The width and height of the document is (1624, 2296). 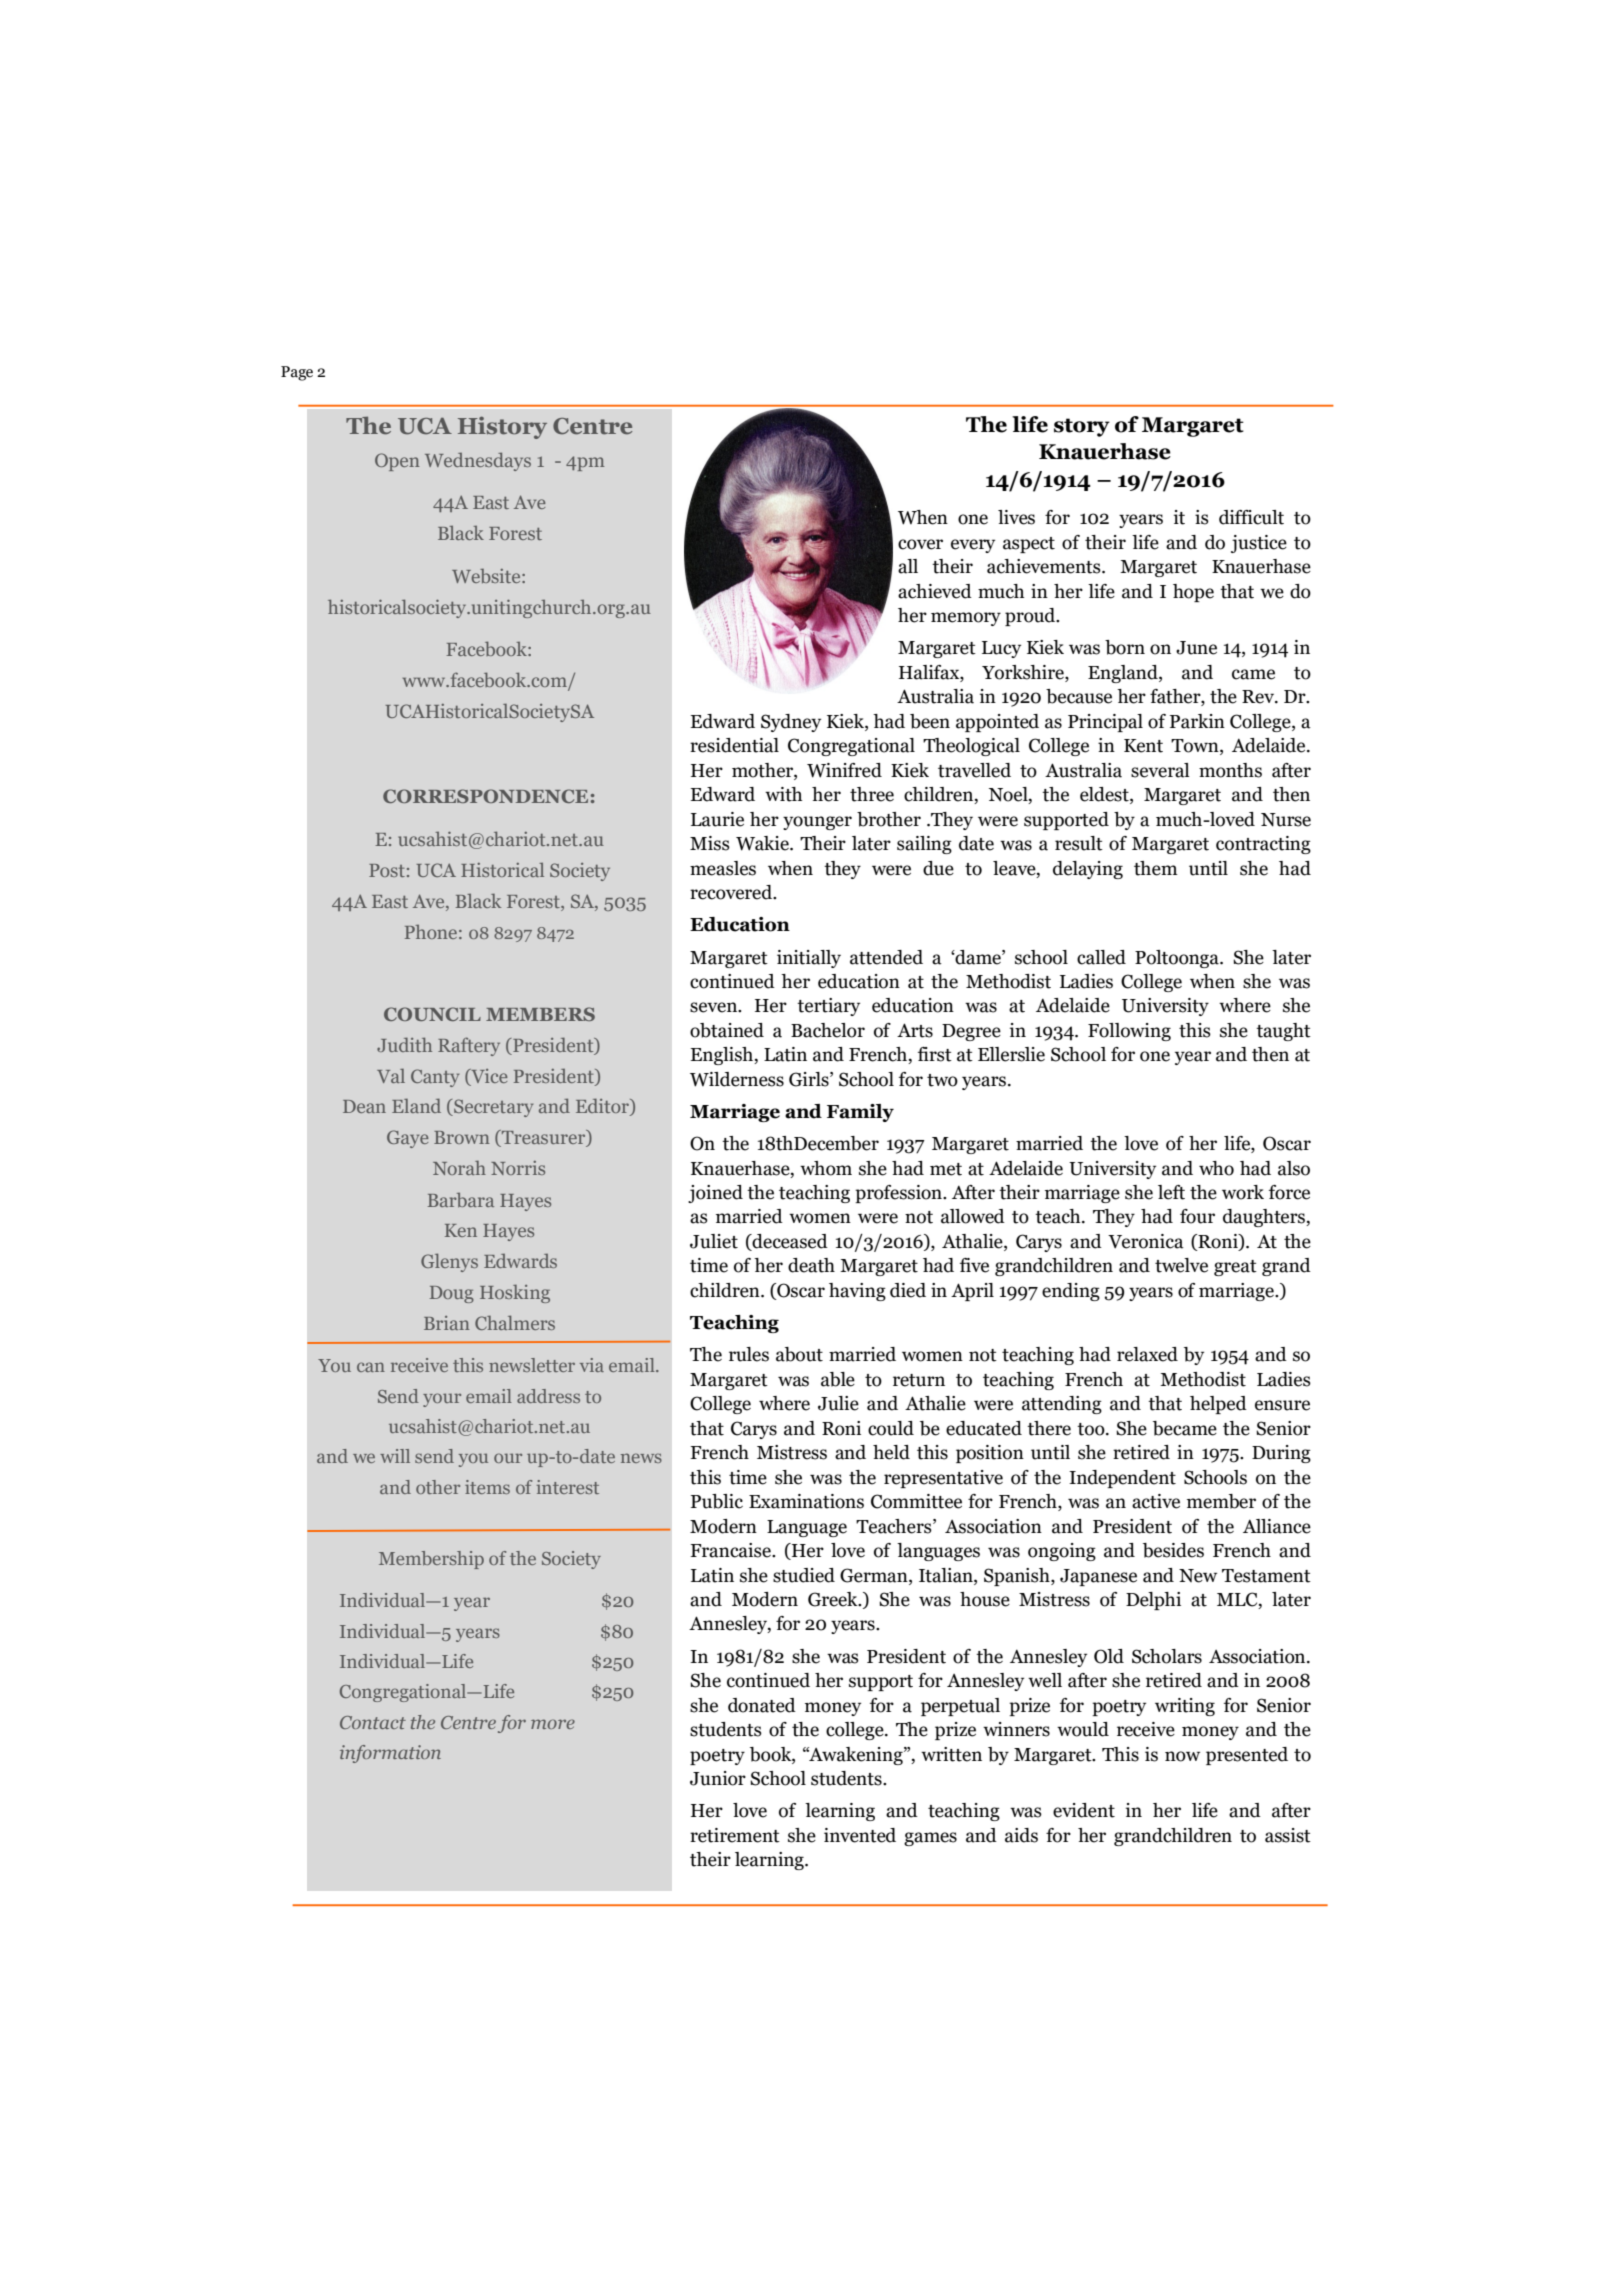 What do you see at coordinates (973, 546) in the document?
I see `every` at bounding box center [973, 546].
